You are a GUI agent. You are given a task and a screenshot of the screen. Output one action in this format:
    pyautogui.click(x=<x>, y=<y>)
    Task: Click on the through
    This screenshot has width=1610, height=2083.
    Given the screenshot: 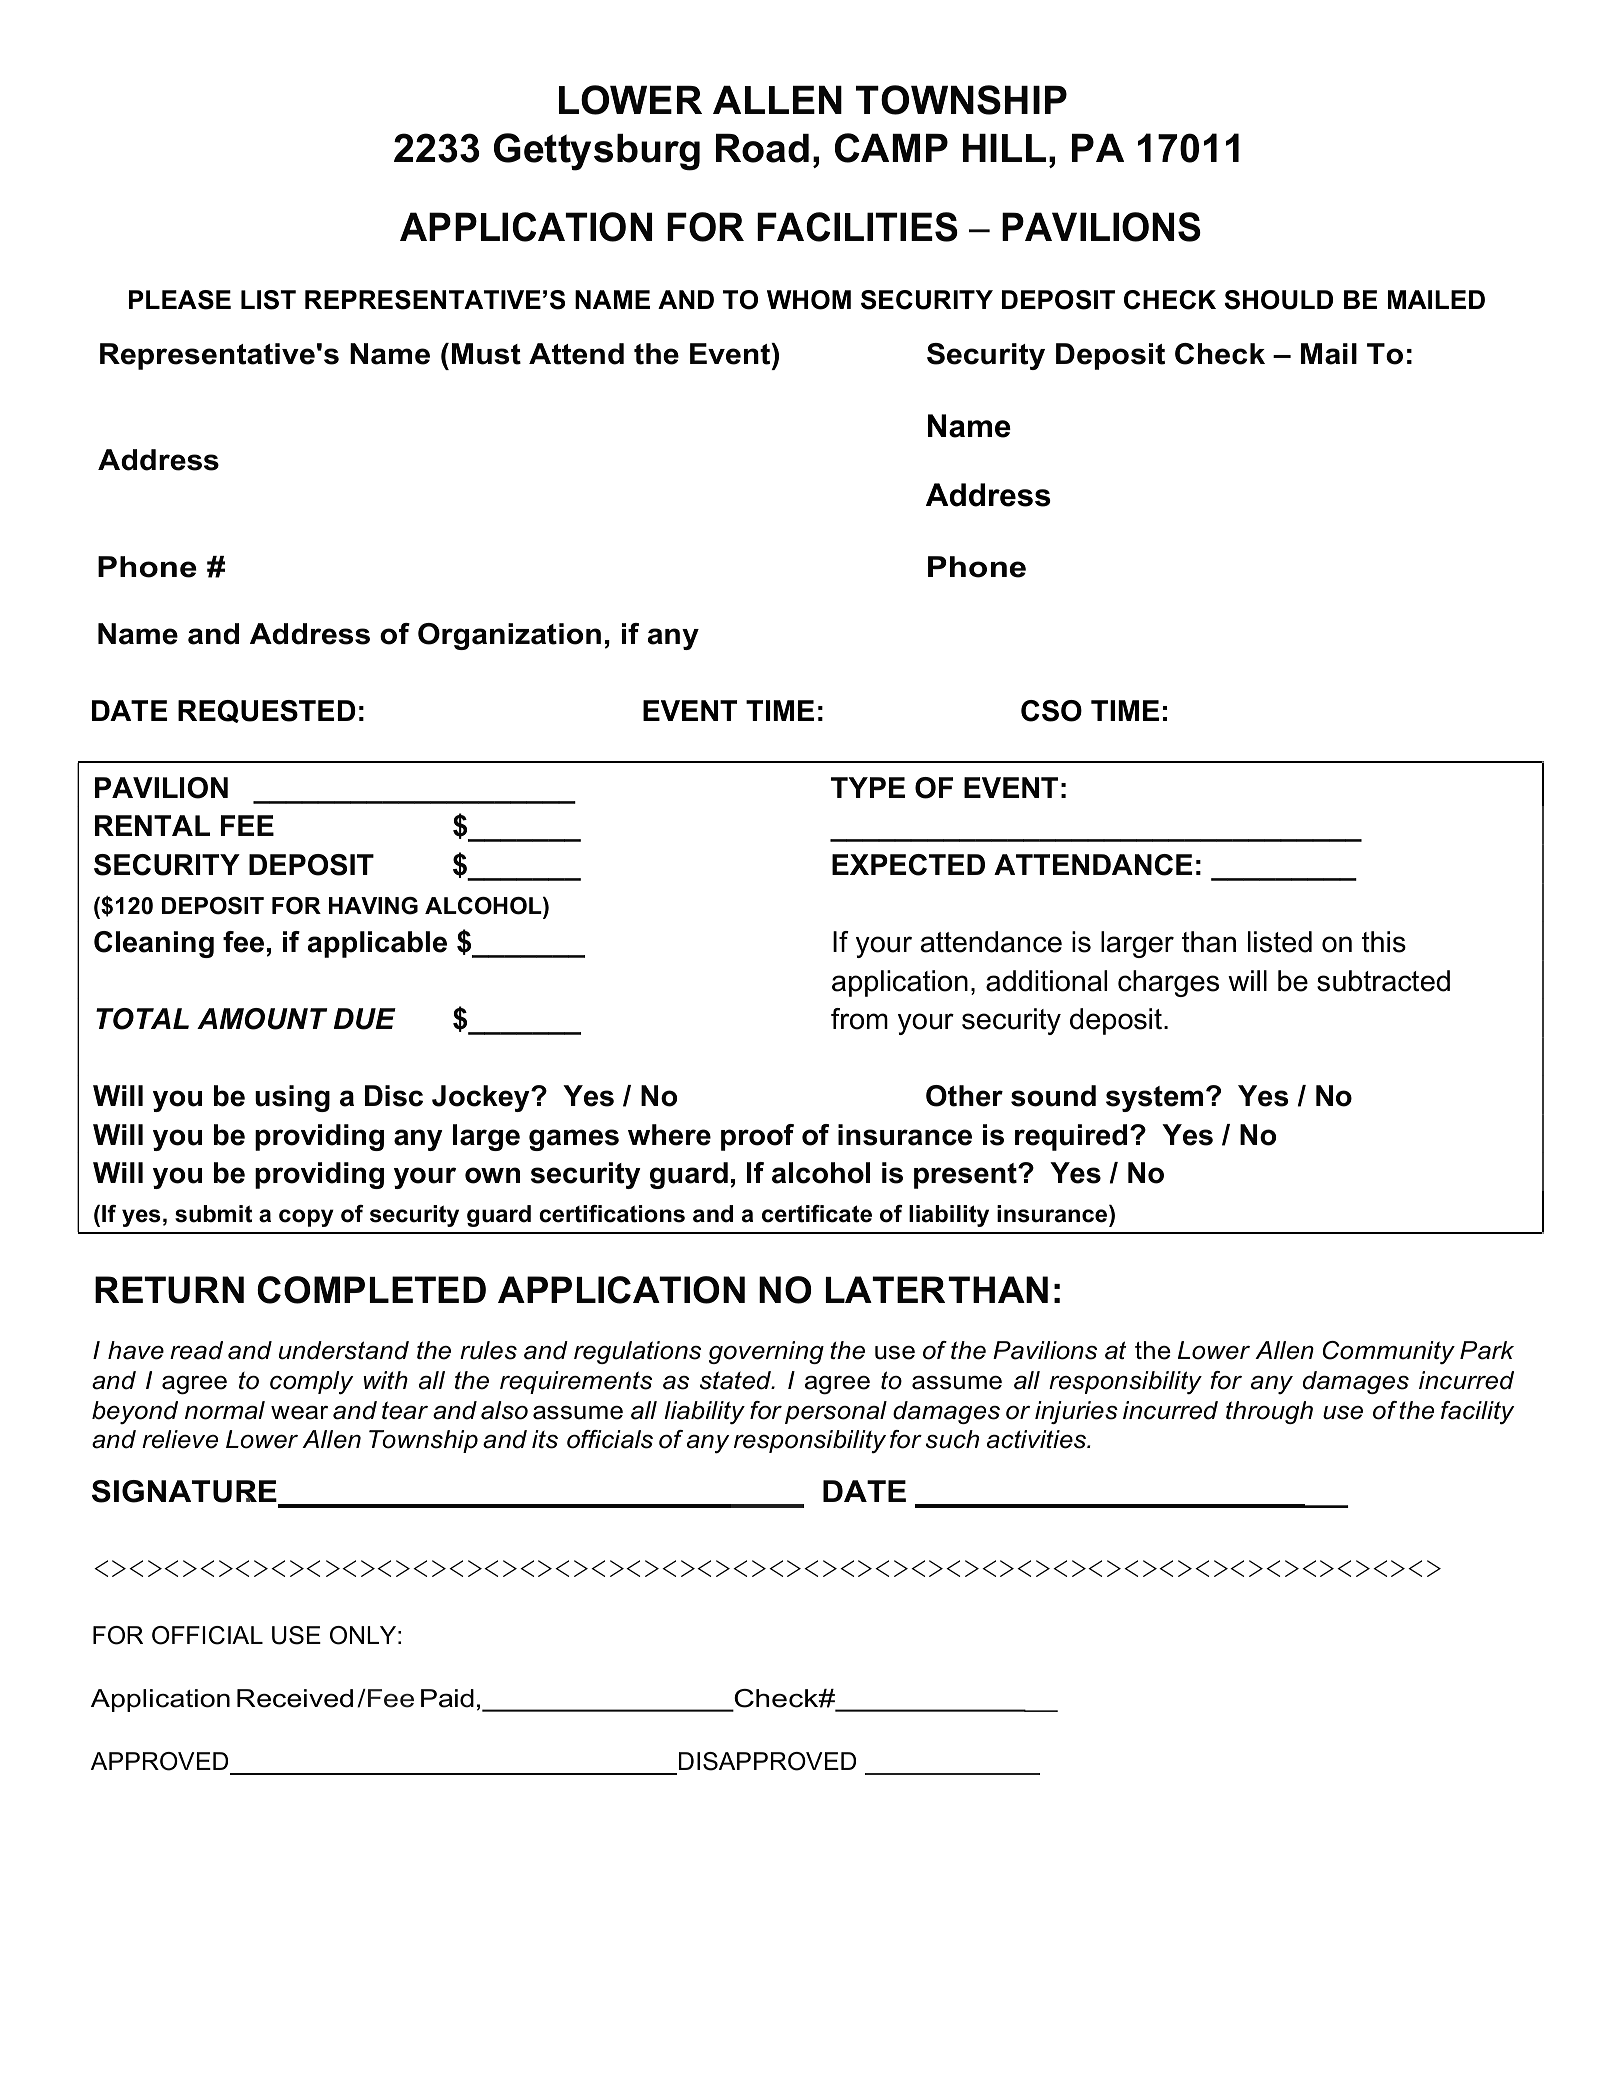 What is the action you would take?
    pyautogui.click(x=1269, y=1412)
